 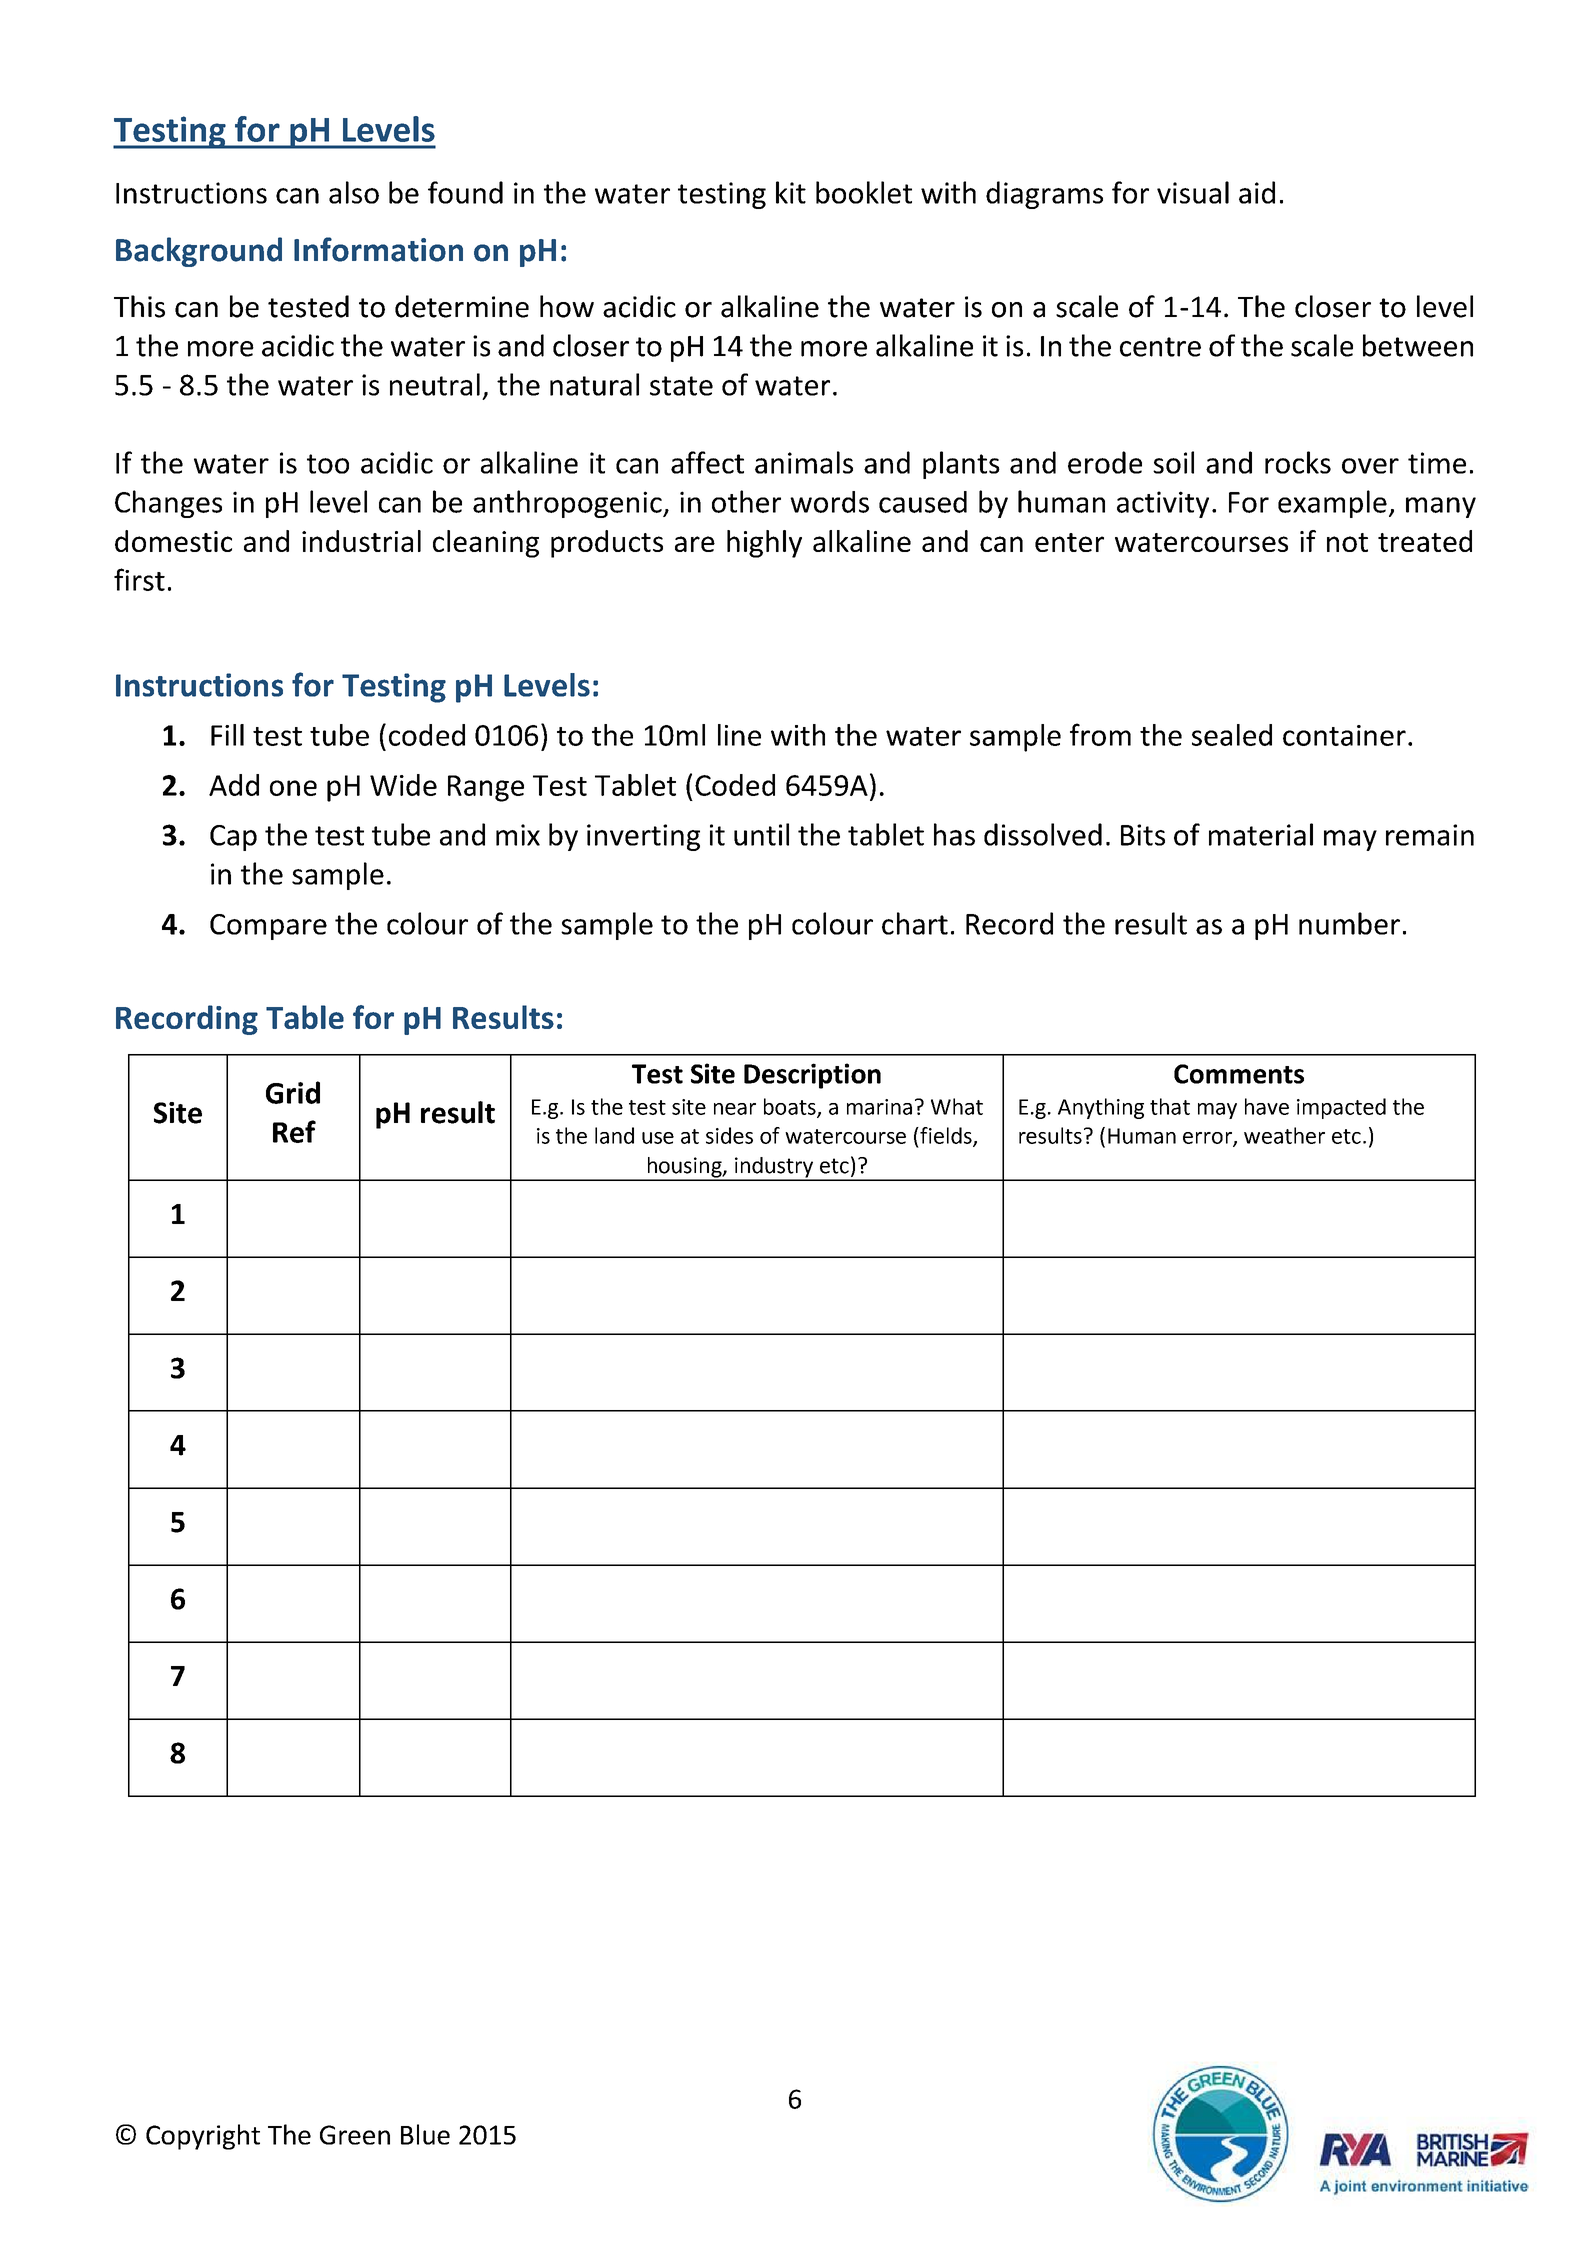 I want to click on Ref, so click(x=294, y=1131).
